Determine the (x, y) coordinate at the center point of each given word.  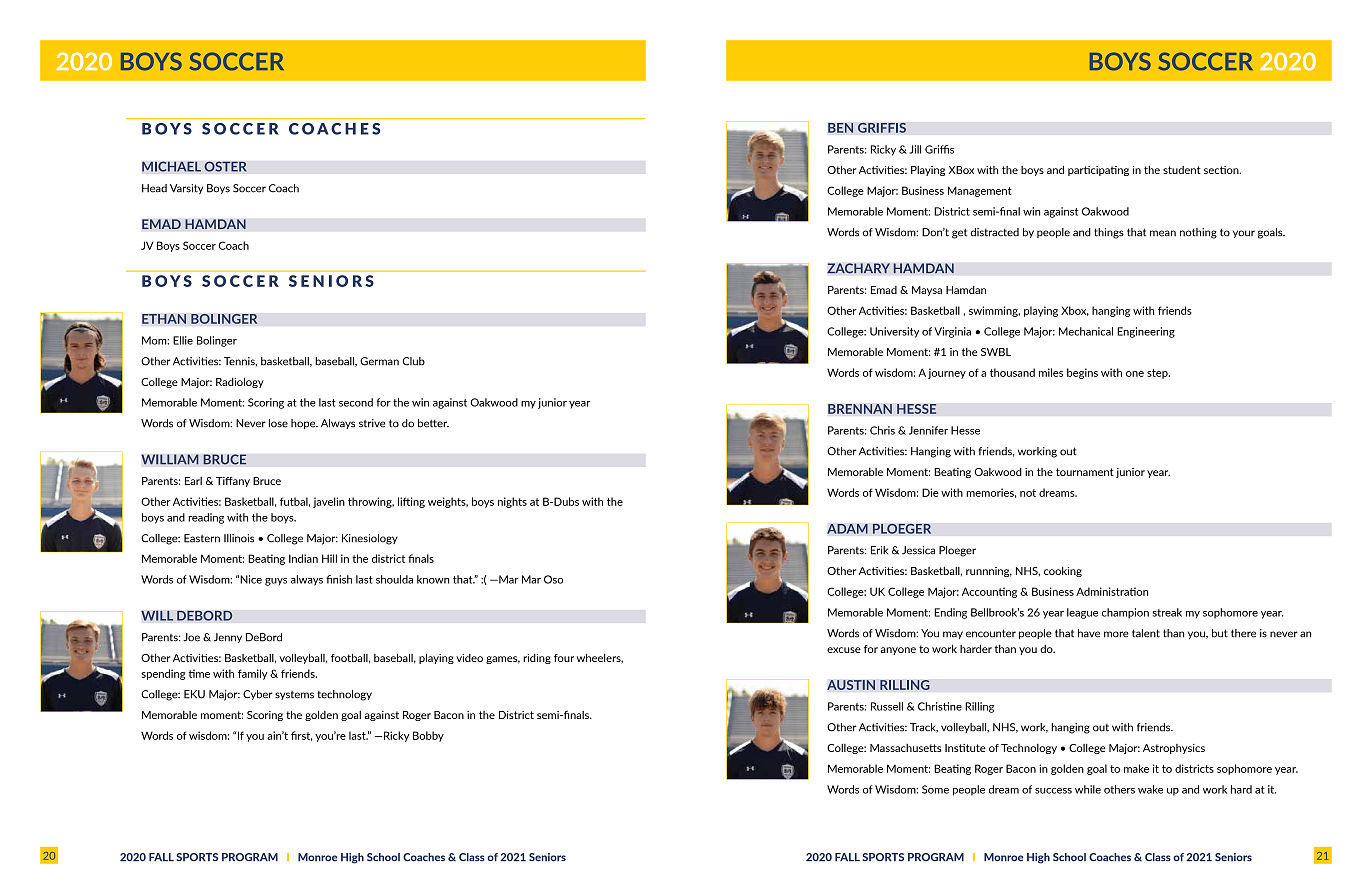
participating (1098, 171)
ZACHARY (858, 268)
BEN (841, 128)
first (301, 736)
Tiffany (233, 482)
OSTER (225, 166)
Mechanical (1086, 331)
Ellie (183, 340)
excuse (844, 650)
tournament (1085, 472)
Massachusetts (906, 748)
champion (1125, 613)
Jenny (228, 638)
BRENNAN (860, 409)
